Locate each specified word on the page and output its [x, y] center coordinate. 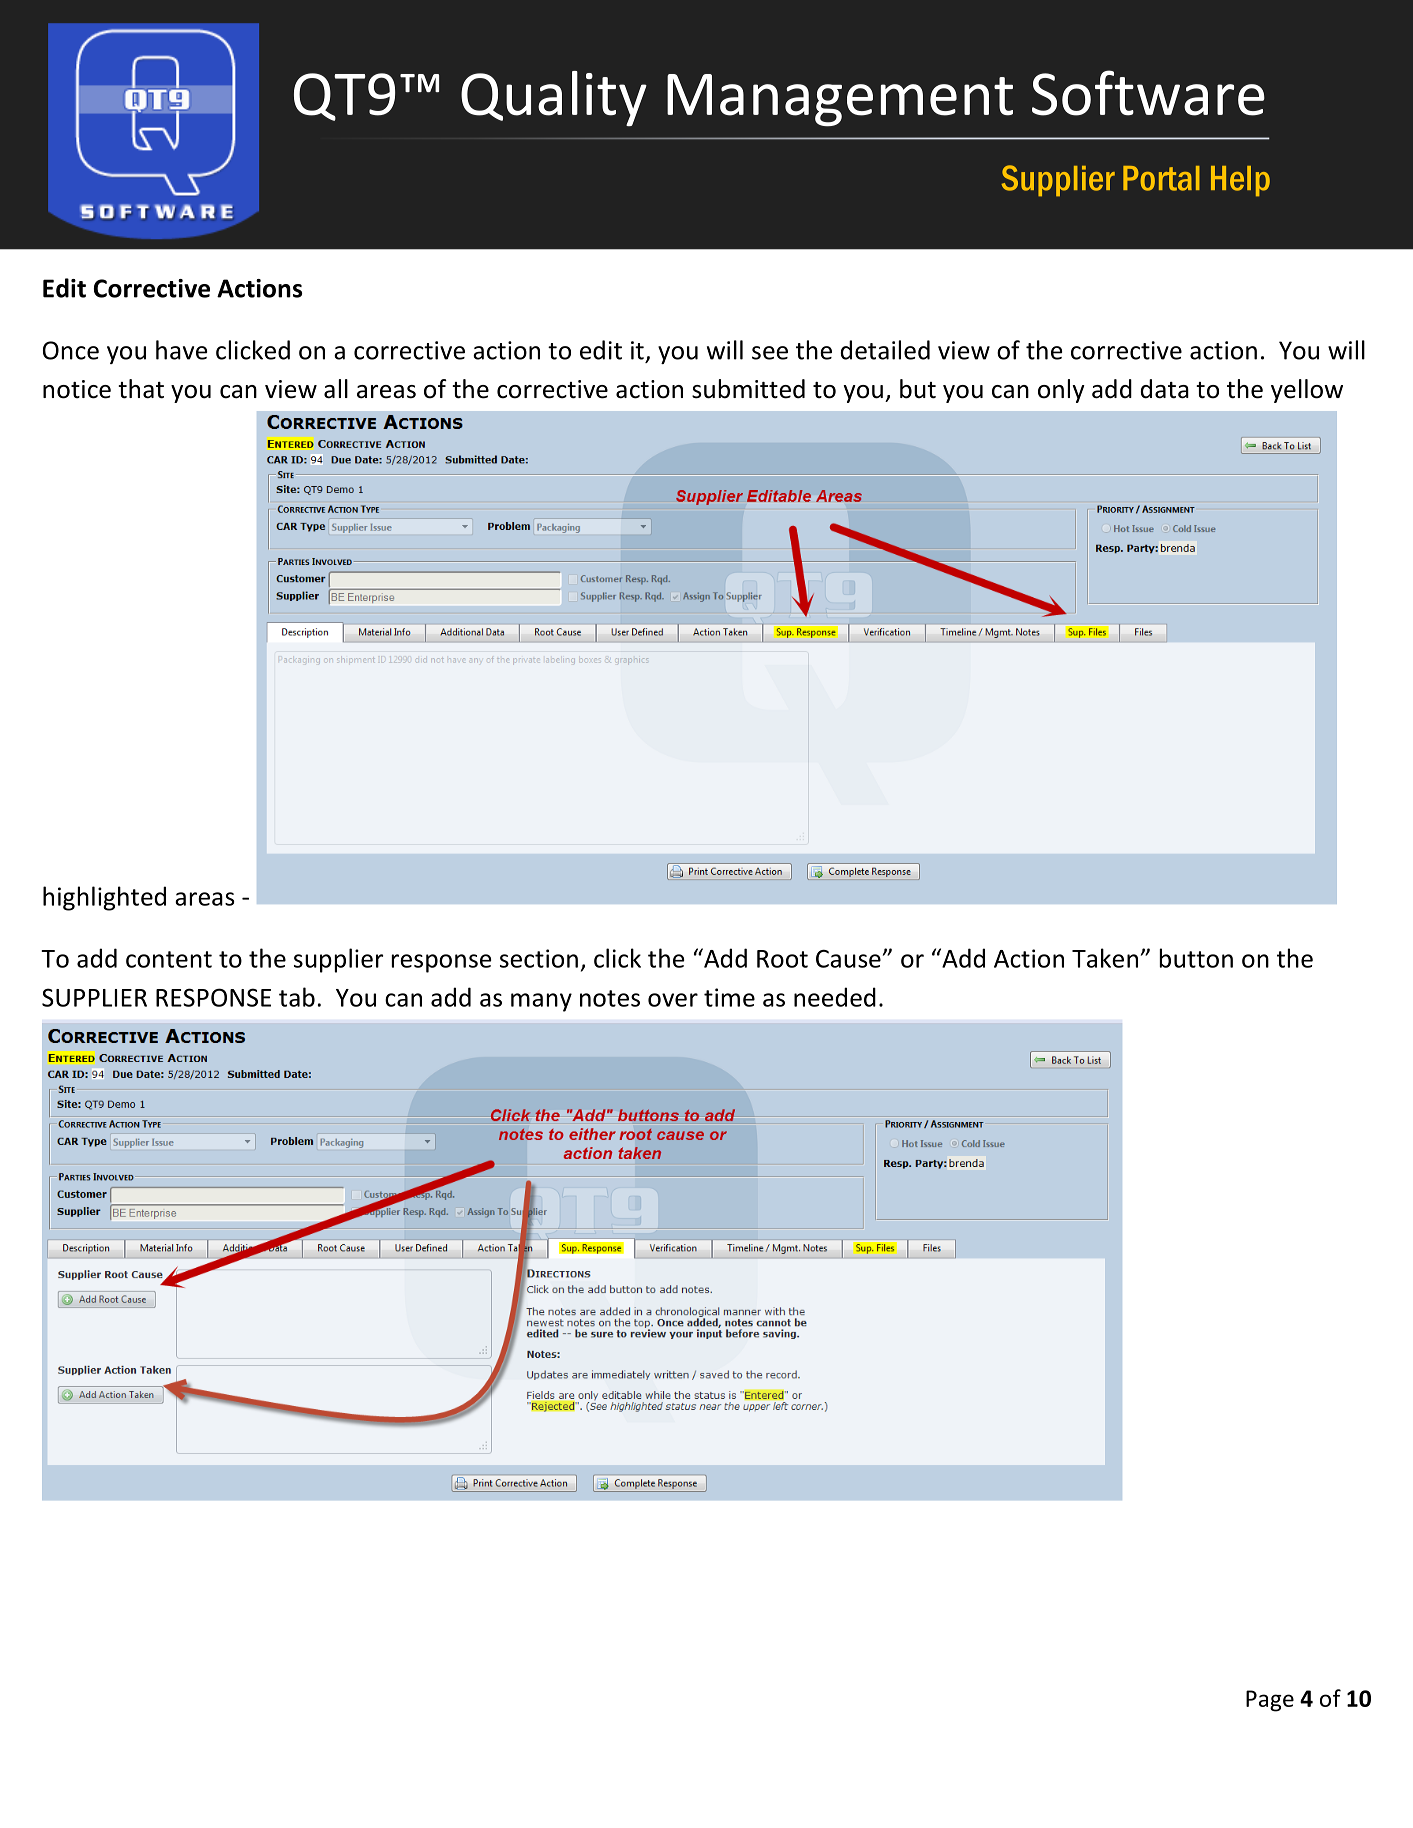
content [169, 959]
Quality [554, 98]
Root [782, 959]
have [181, 350]
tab [297, 997]
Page [1270, 1701]
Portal [1161, 178]
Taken [1105, 958]
